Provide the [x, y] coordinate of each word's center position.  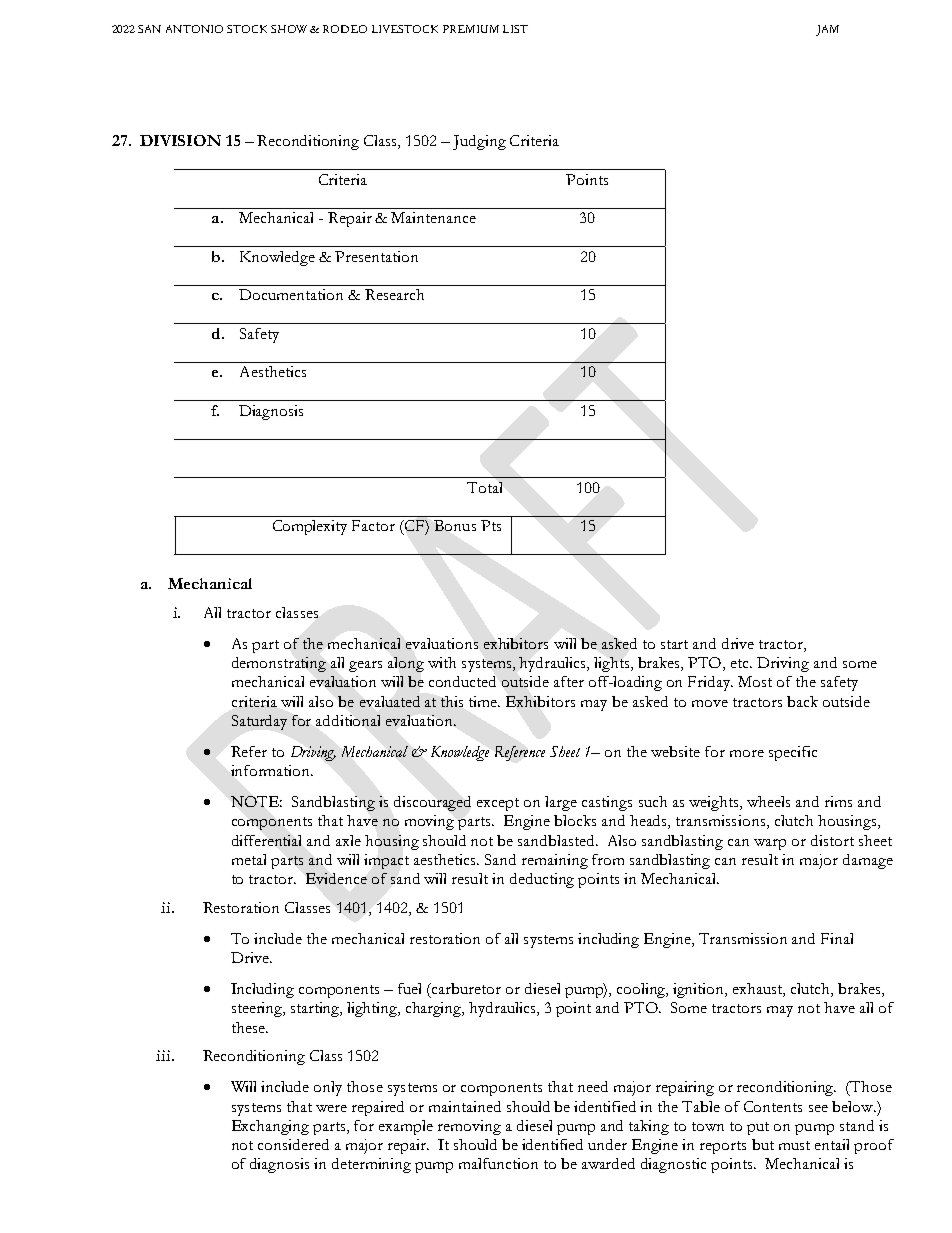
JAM [827, 30]
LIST [515, 29]
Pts [491, 525]
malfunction [498, 1163]
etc [741, 663]
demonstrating [279, 664]
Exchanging [270, 1127]
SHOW [289, 29]
